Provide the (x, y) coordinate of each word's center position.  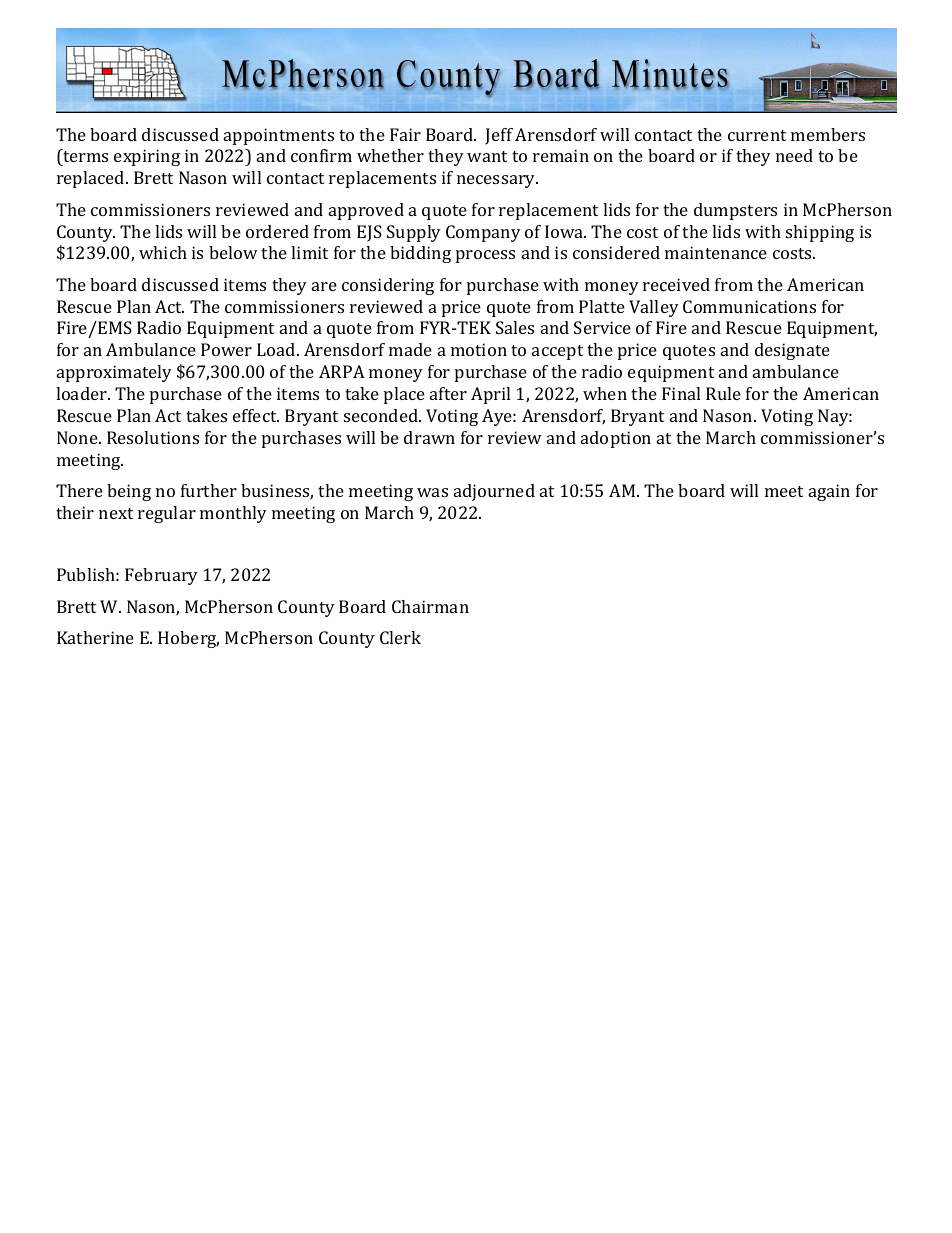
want (487, 156)
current (757, 135)
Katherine (95, 637)
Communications (749, 306)
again (829, 492)
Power (226, 349)
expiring (147, 157)
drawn (429, 437)
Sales (515, 327)
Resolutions (153, 437)
